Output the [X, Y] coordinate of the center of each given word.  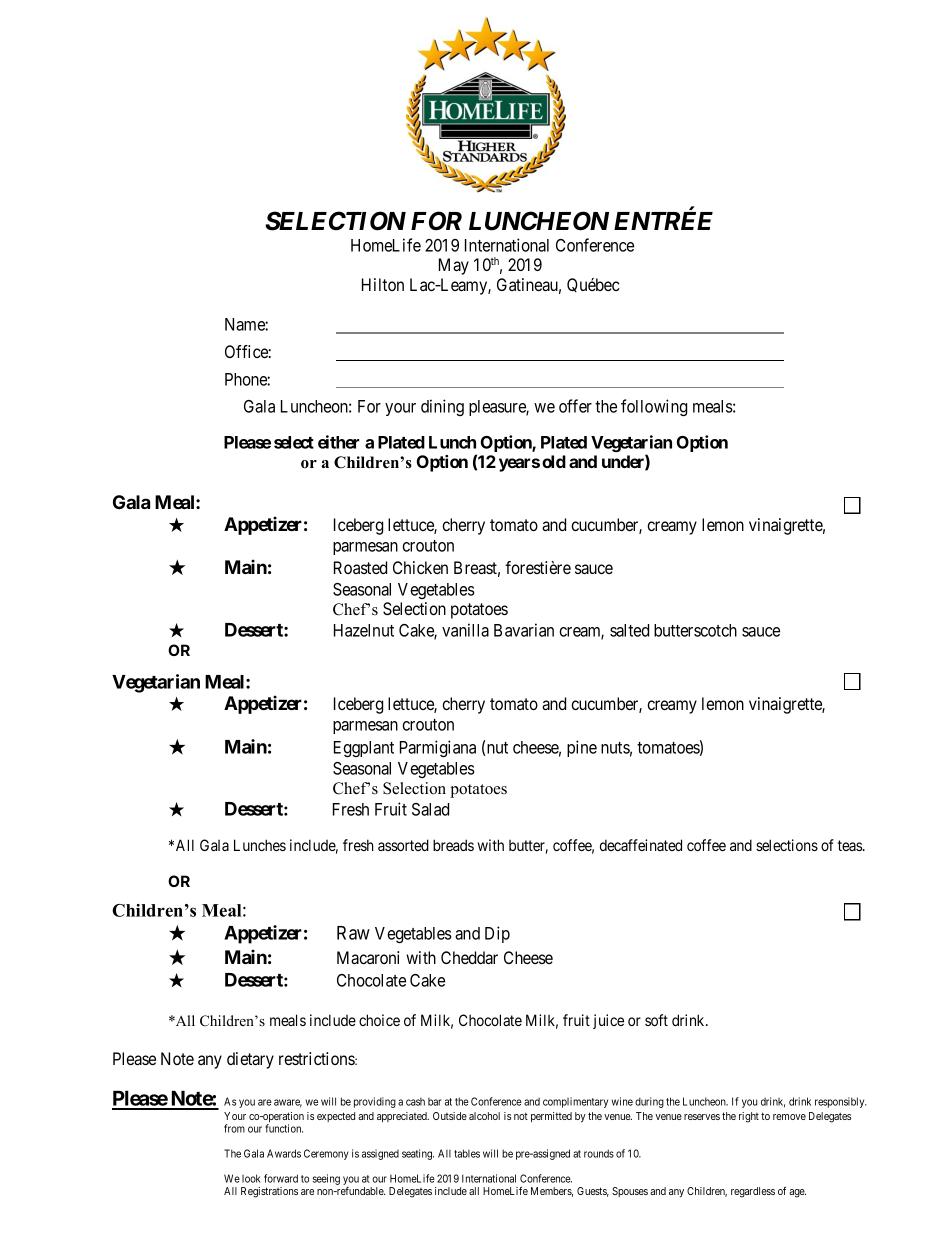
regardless [753, 1192]
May [454, 266]
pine [582, 748]
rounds [599, 1153]
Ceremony [326, 1154]
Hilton [383, 284]
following [654, 407]
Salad [430, 809]
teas [851, 845]
